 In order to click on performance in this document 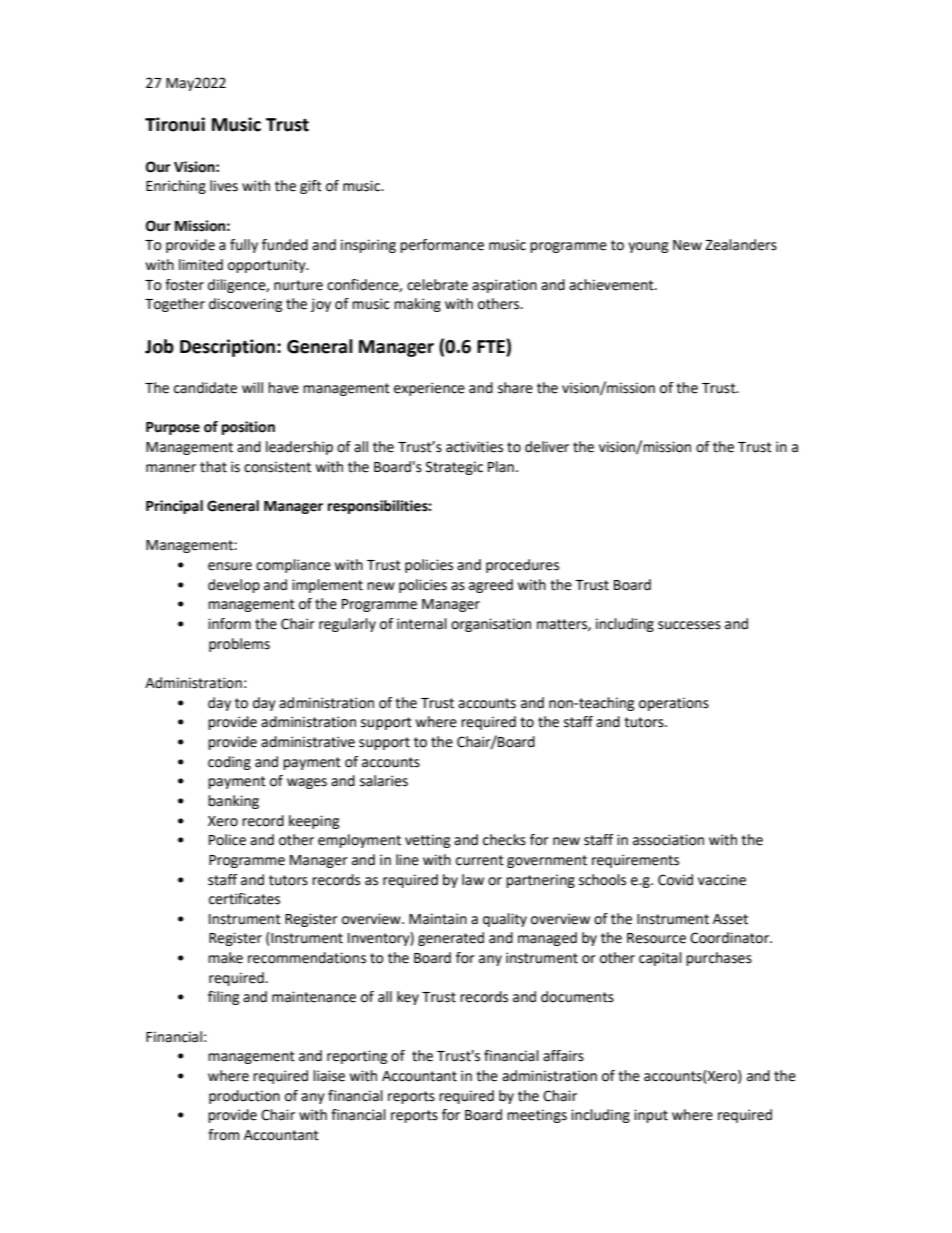, I will do `click(442, 246)`.
